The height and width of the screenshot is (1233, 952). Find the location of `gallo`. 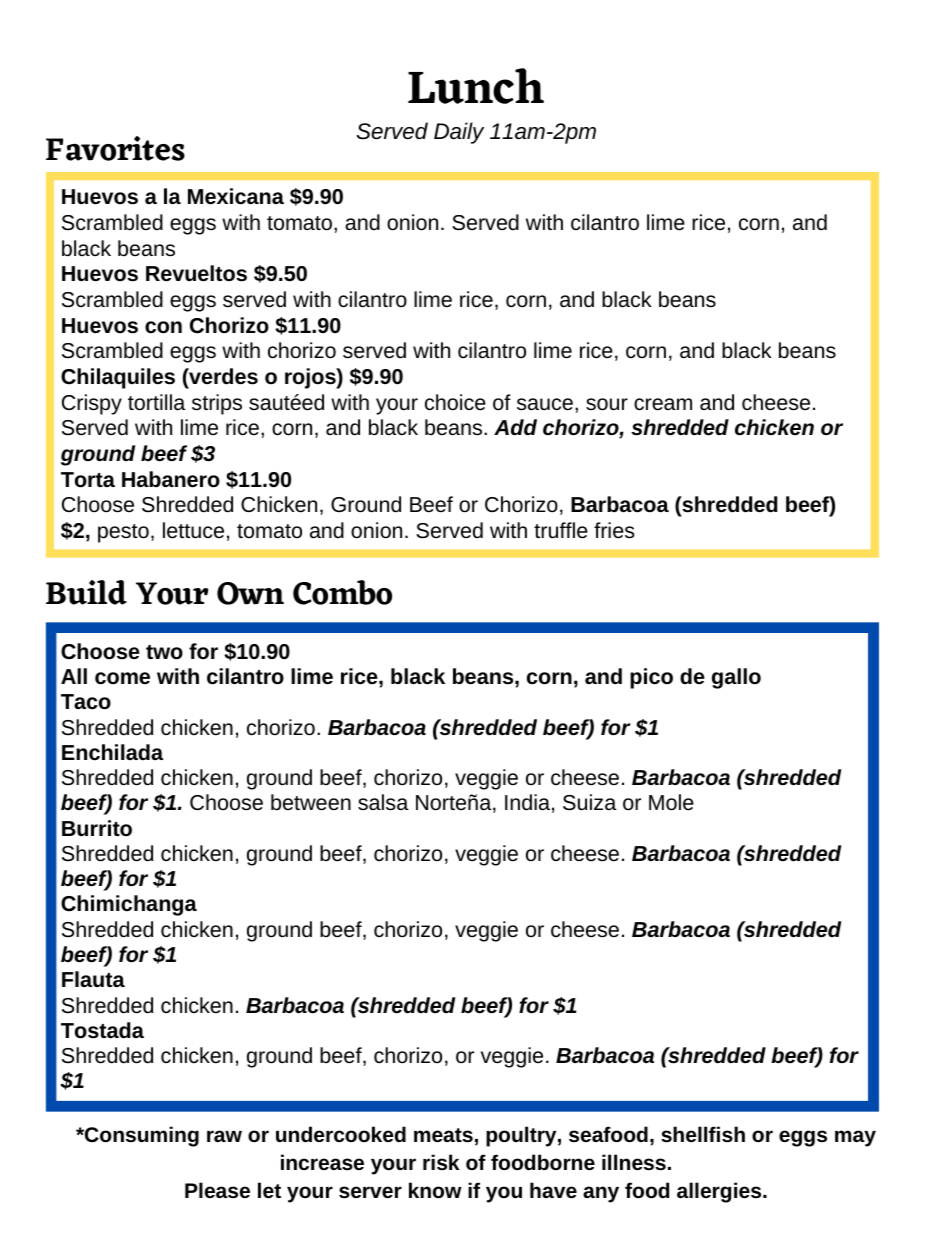

gallo is located at coordinates (736, 678).
